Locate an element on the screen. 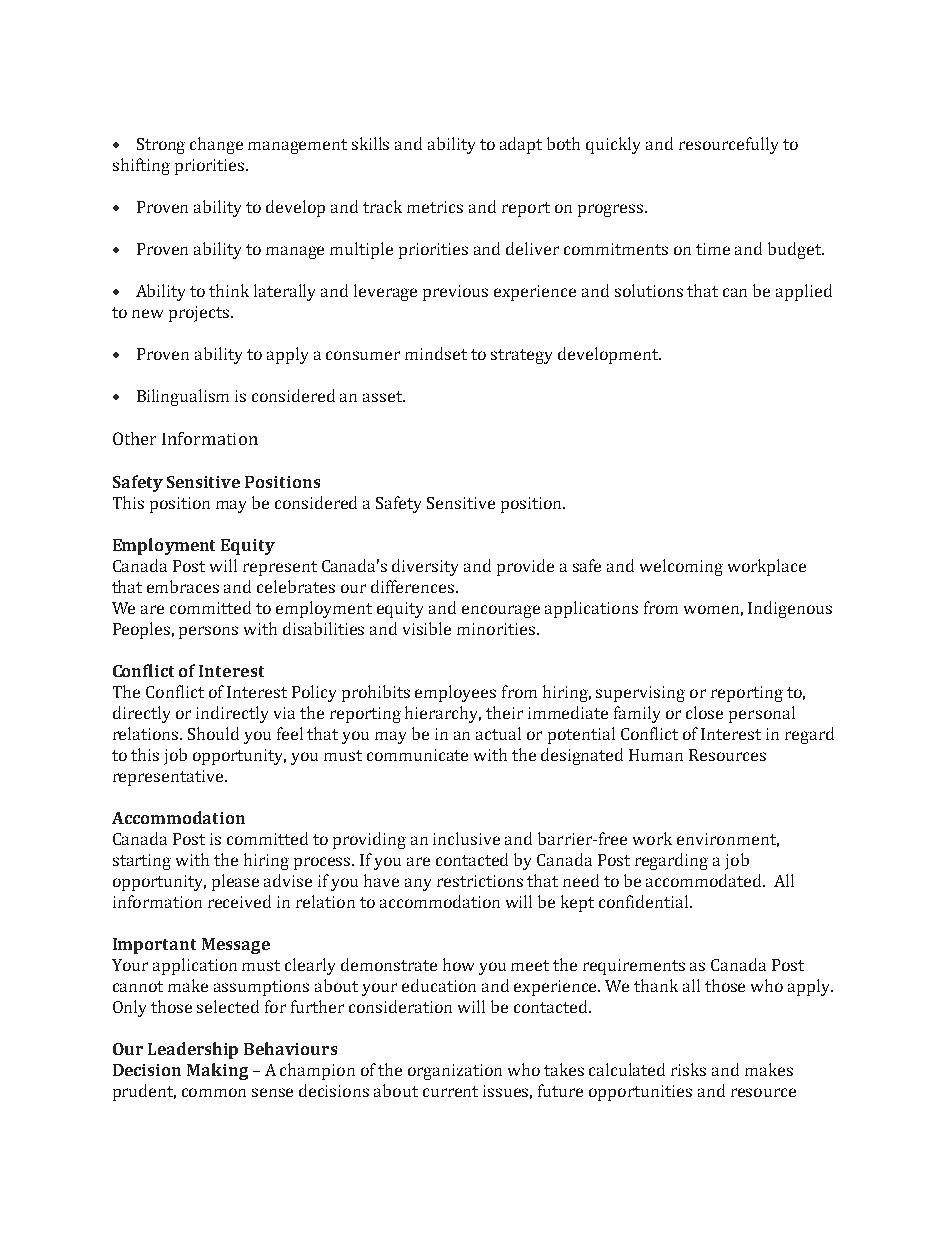 Image resolution: width=952 pixels, height=1233 pixels. risks is located at coordinates (688, 1069).
